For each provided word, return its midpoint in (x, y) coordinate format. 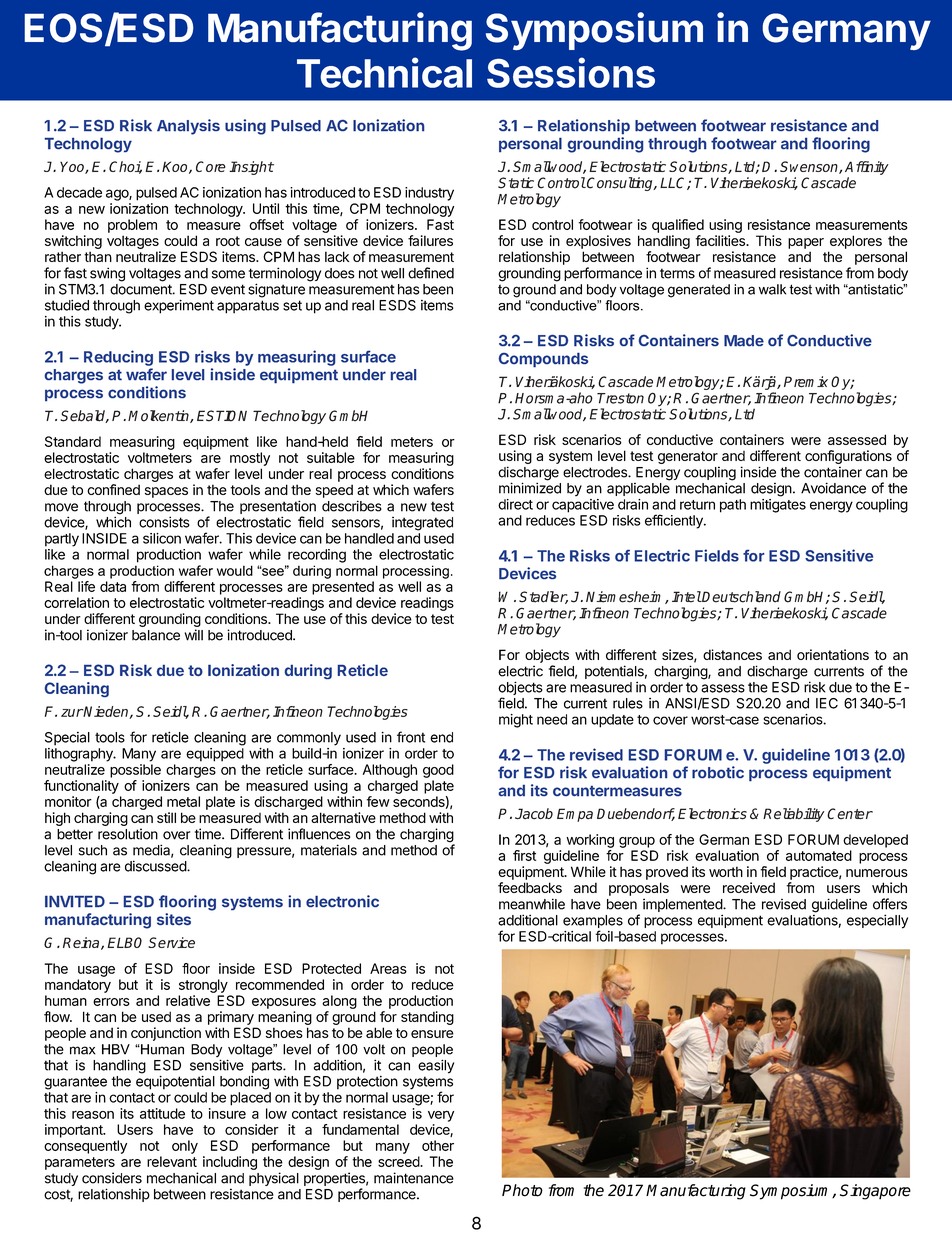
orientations (833, 654)
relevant (172, 1161)
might (516, 721)
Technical (384, 72)
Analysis (188, 127)
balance (156, 635)
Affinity (867, 168)
